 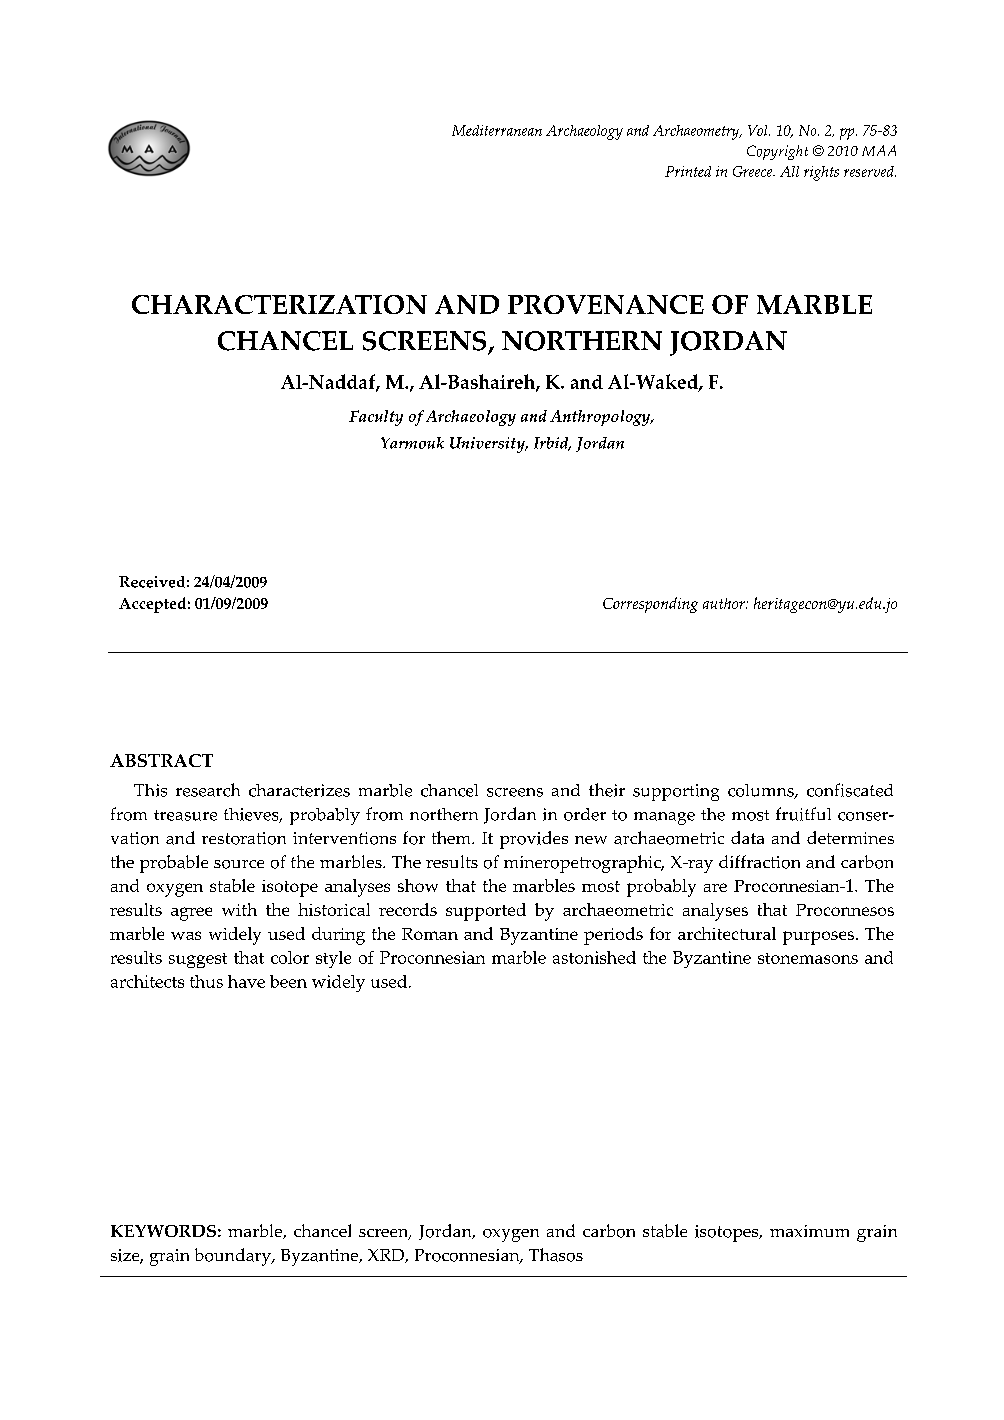 What do you see at coordinates (279, 304) in the page?
I see `CHARACTERIZATION` at bounding box center [279, 304].
